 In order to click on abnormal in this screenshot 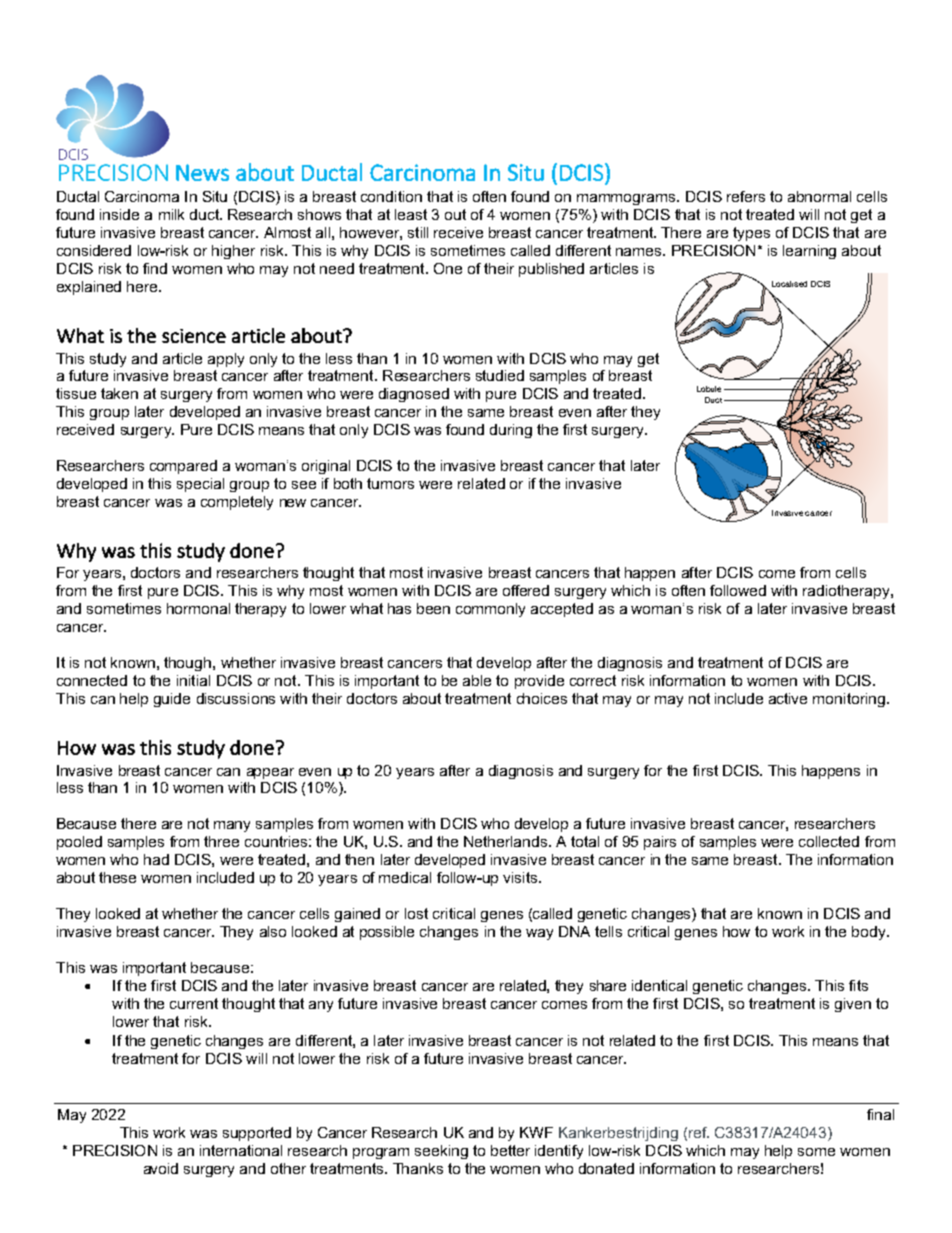, I will do `click(819, 196)`.
